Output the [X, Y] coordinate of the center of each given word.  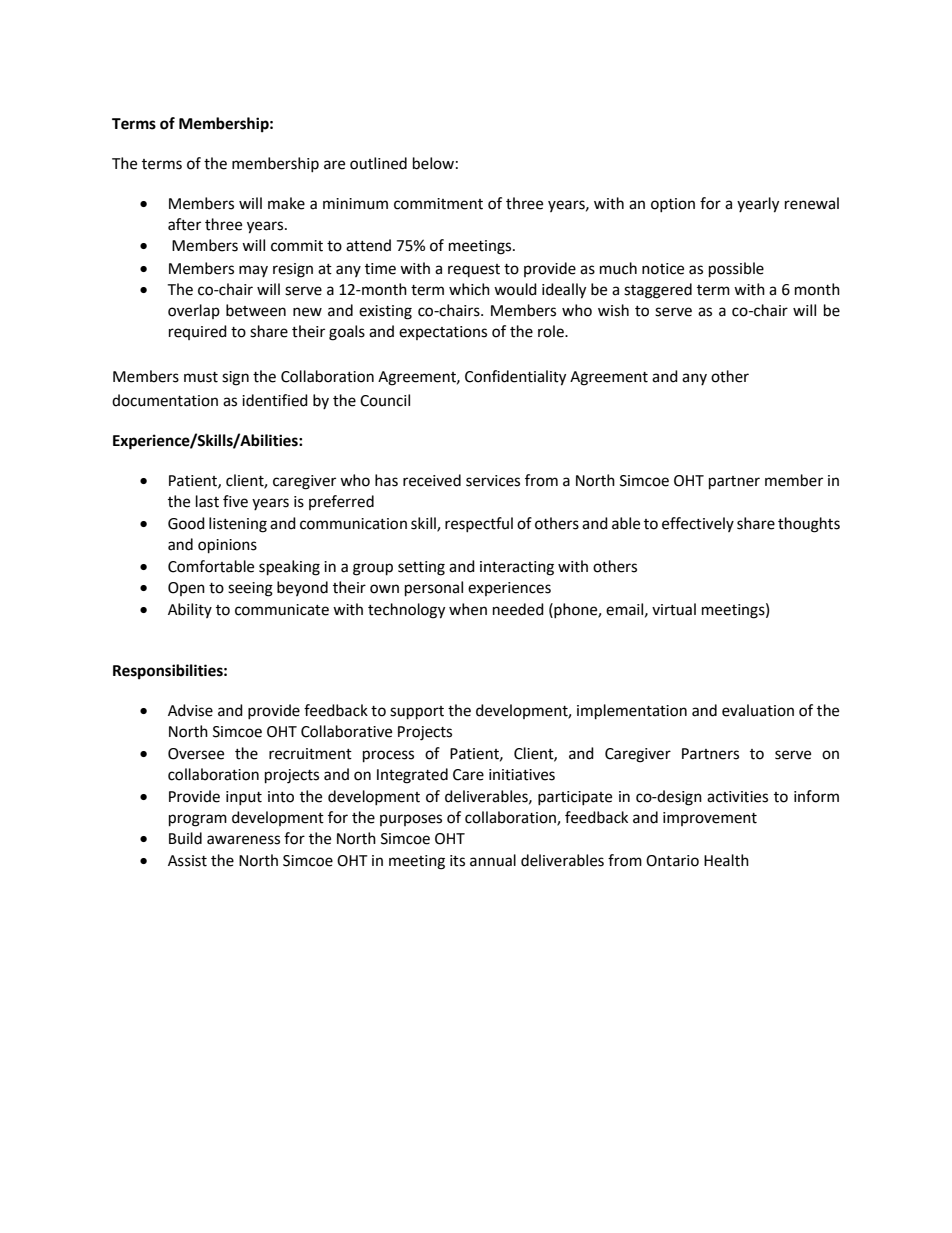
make [286, 203]
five [235, 501]
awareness [243, 840]
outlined [378, 163]
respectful [479, 524]
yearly [758, 205]
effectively [698, 524]
